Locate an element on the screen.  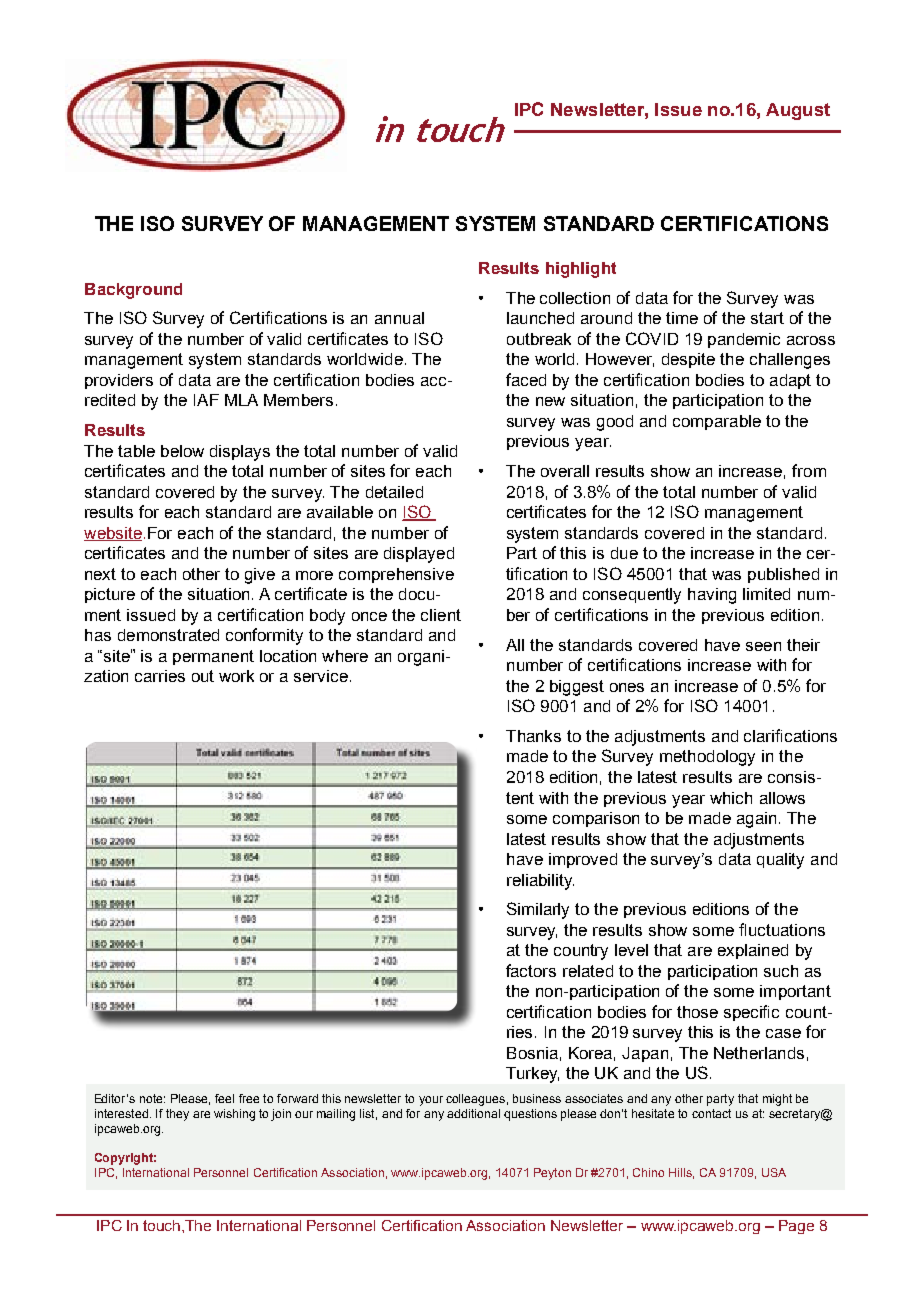
Peyton is located at coordinates (552, 1174).
